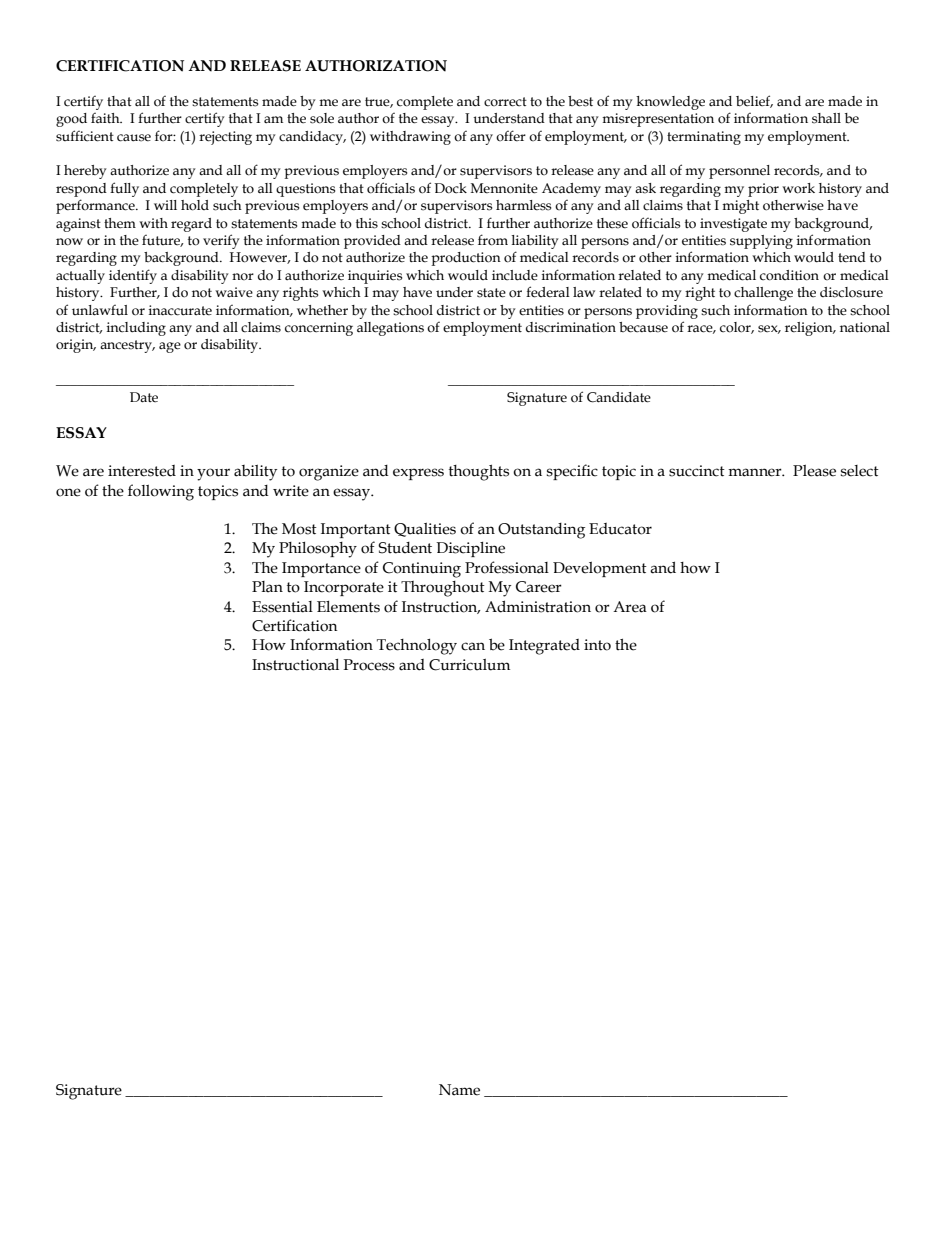 This page has height=1233, width=952. What do you see at coordinates (597, 645) in the page?
I see `into` at bounding box center [597, 645].
